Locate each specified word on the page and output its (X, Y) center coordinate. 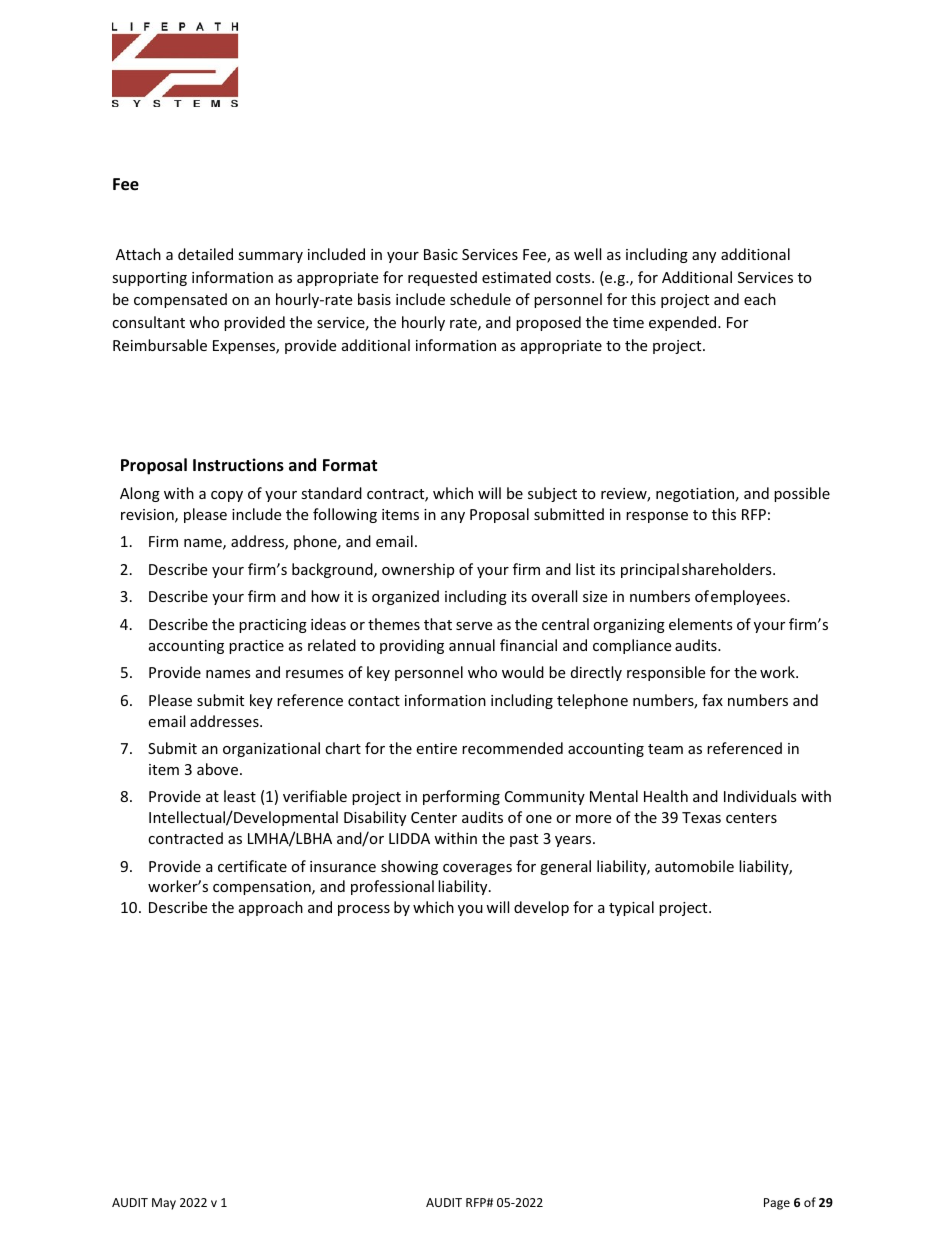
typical (631, 908)
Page (777, 1204)
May (164, 1204)
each (760, 299)
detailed (205, 254)
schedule (480, 299)
